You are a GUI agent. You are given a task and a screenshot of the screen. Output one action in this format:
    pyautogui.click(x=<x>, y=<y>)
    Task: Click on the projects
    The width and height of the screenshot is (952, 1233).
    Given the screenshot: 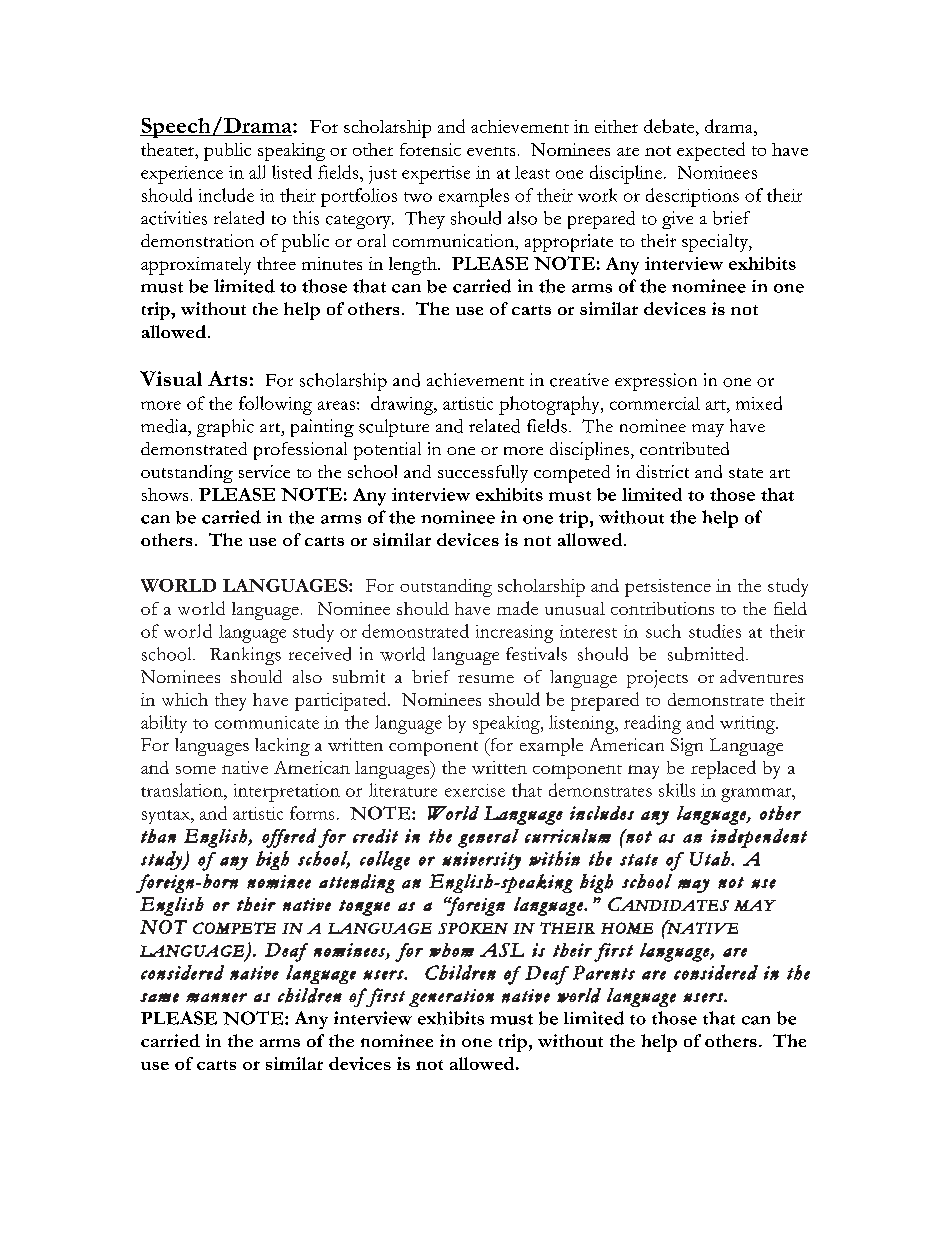 What is the action you would take?
    pyautogui.click(x=657, y=679)
